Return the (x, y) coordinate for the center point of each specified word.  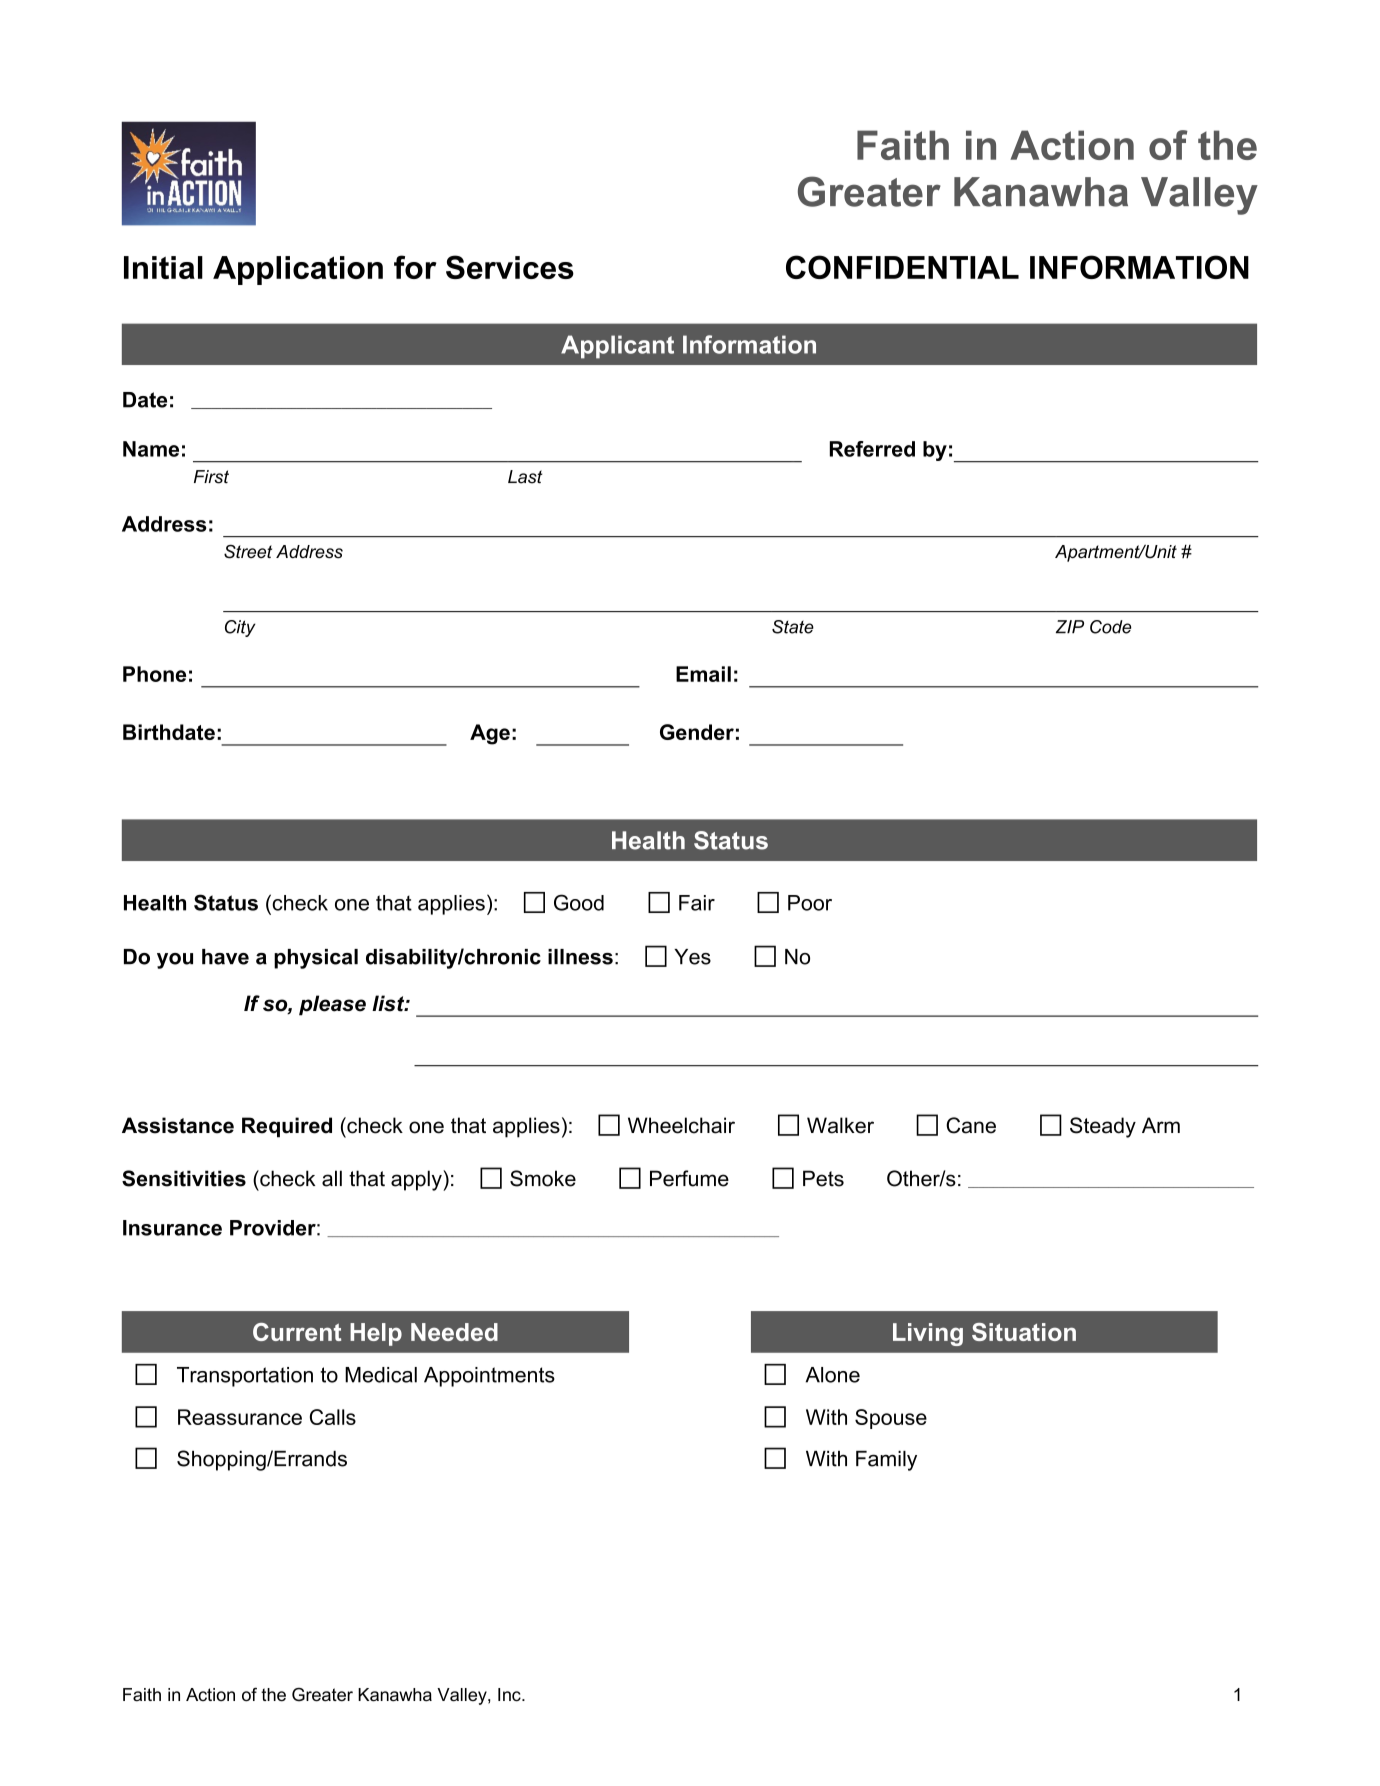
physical (316, 959)
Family (886, 1461)
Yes (692, 957)
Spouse (891, 1419)
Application (298, 270)
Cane (971, 1125)
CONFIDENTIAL (902, 267)
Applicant (617, 347)
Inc (510, 1695)
